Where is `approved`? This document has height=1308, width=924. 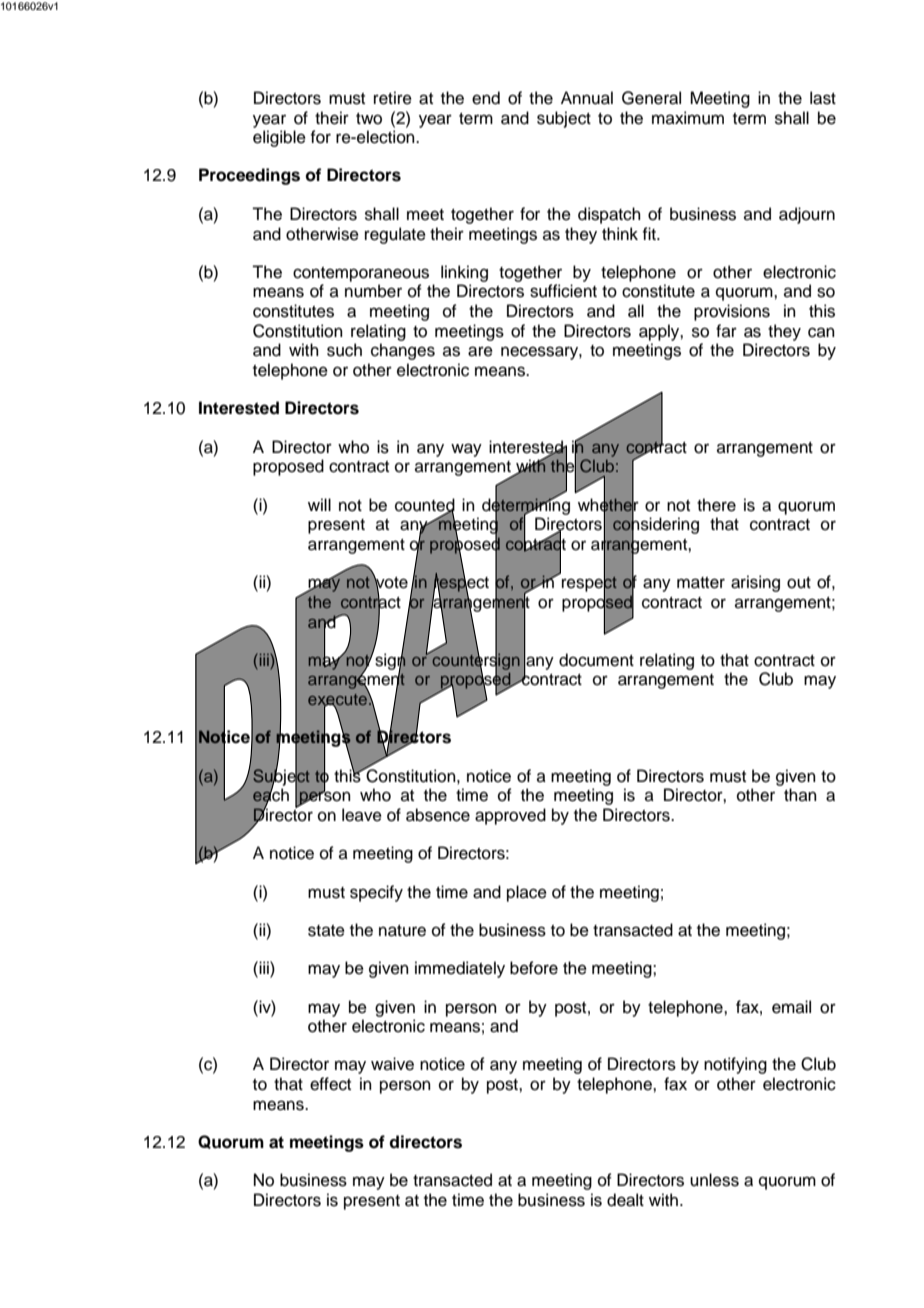 approved is located at coordinates (510, 816).
